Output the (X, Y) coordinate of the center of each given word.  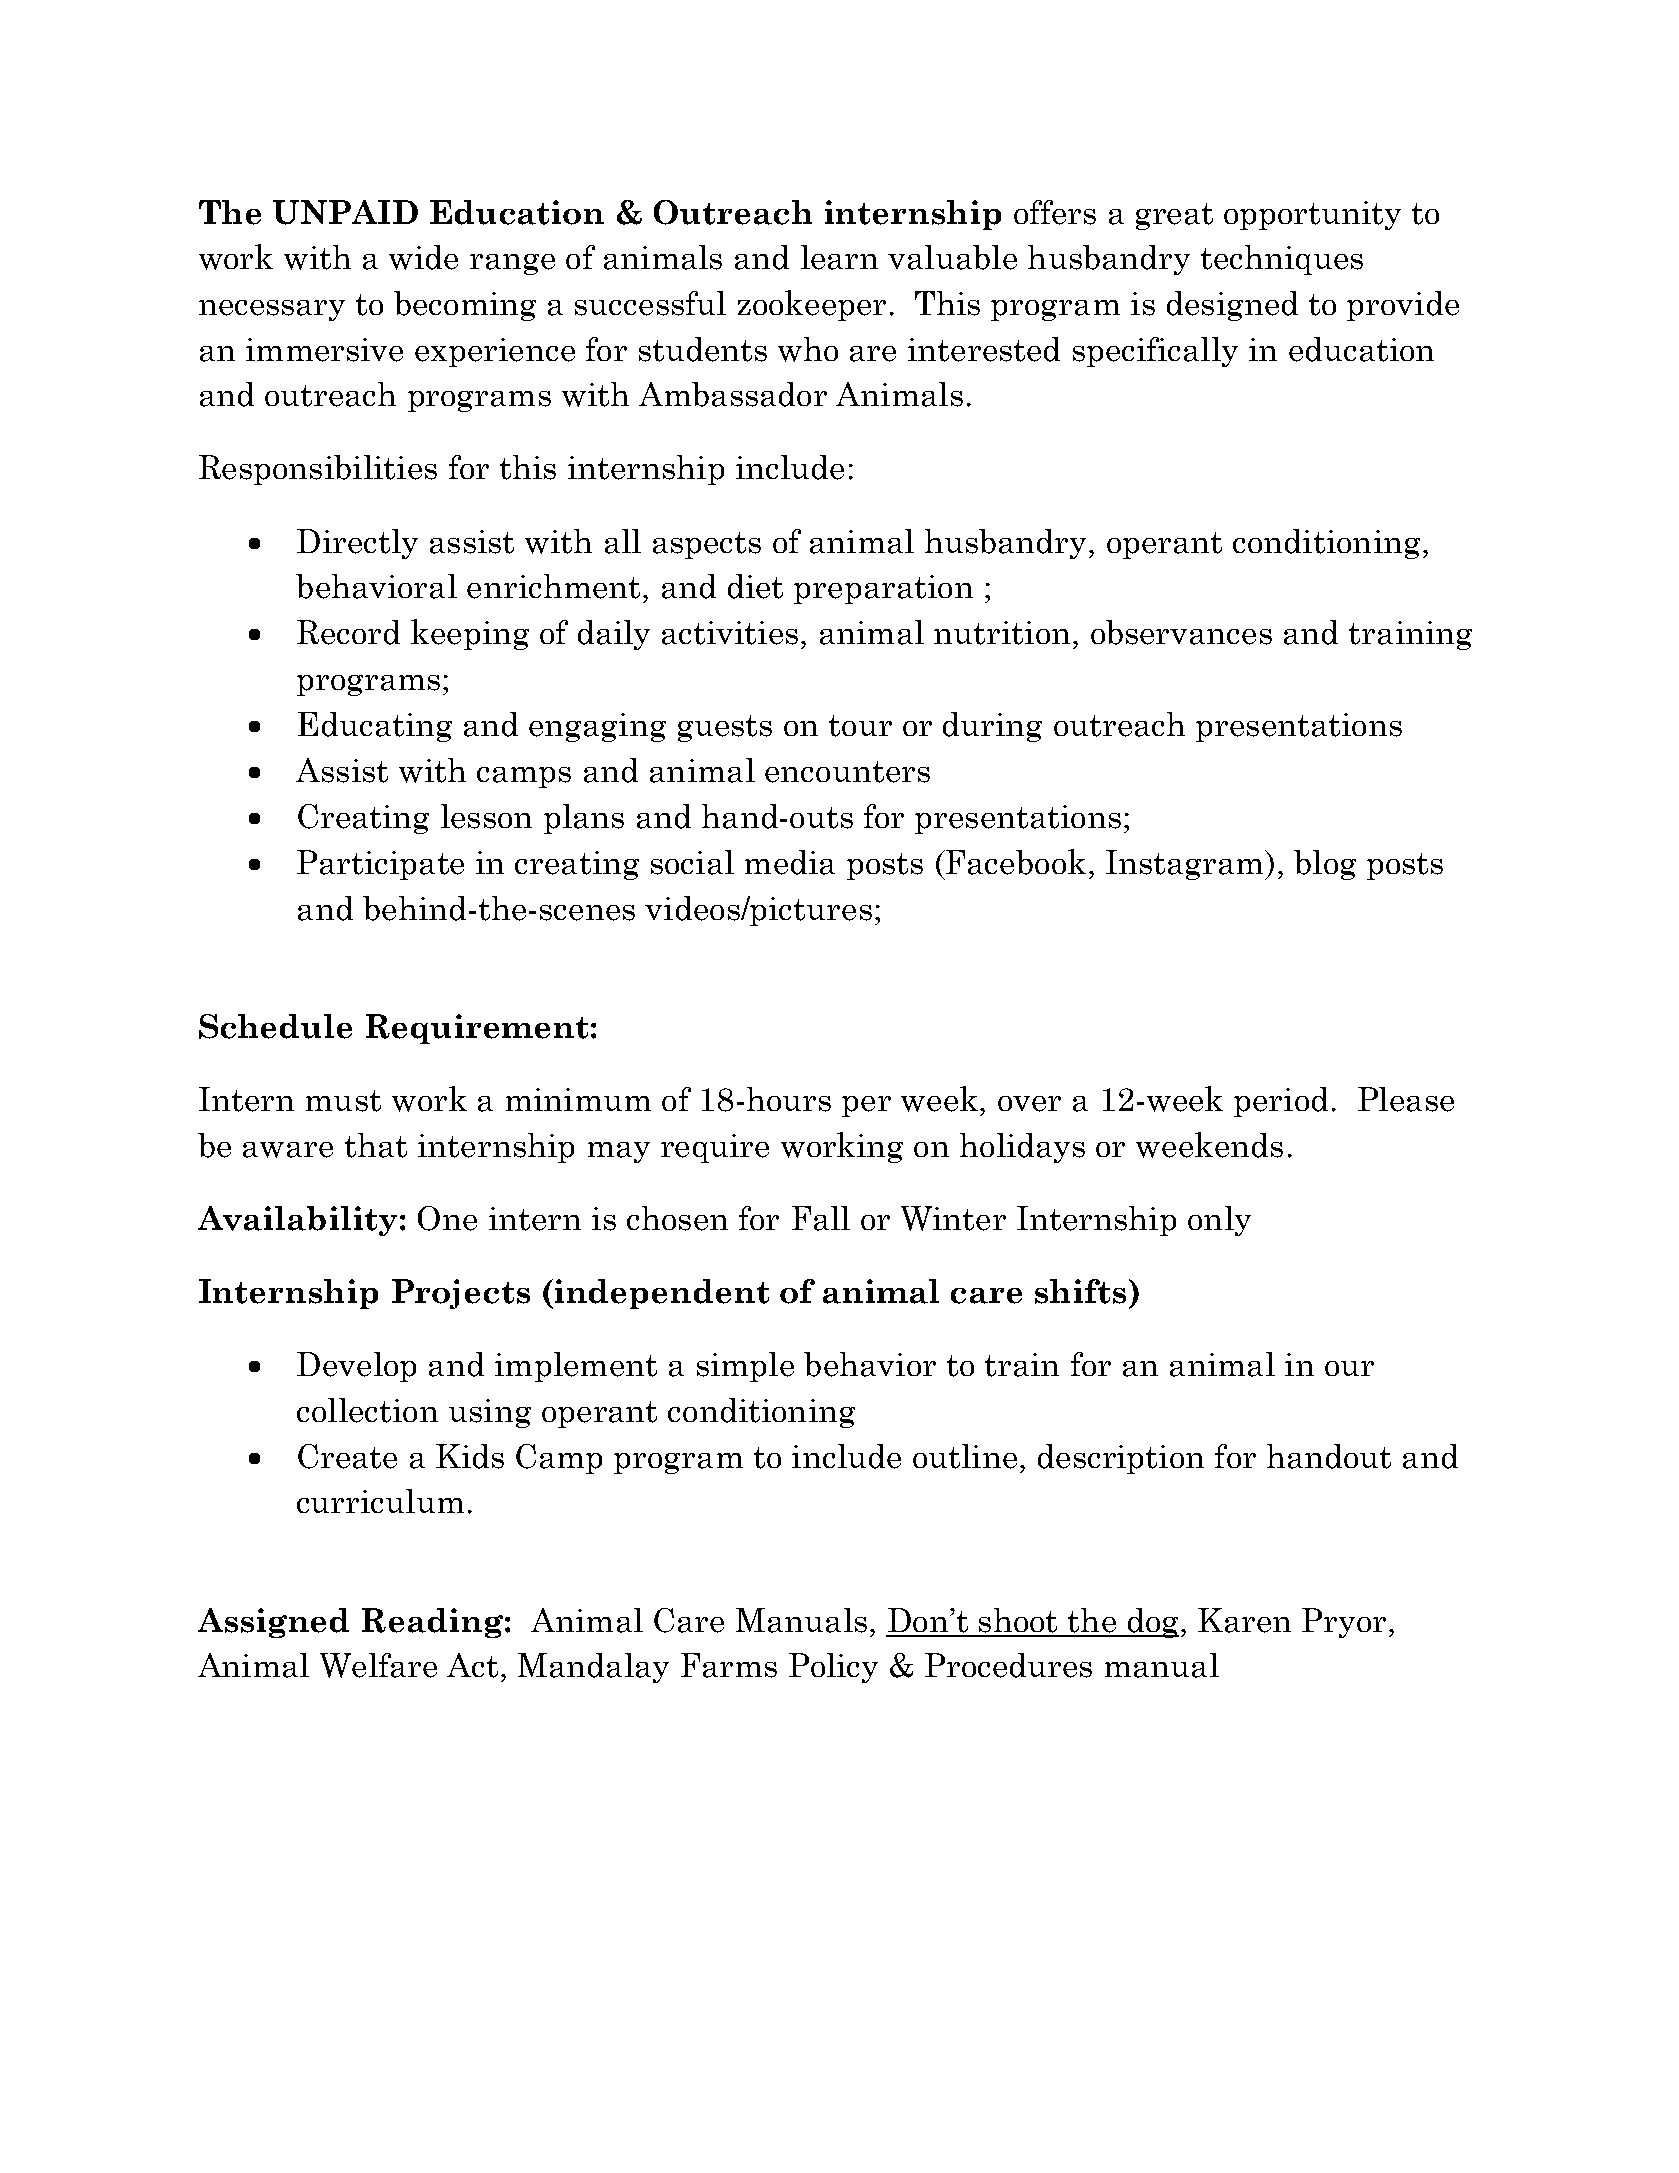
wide (423, 257)
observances (1181, 632)
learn (839, 257)
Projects (461, 1294)
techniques (1282, 260)
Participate (380, 865)
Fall (821, 1218)
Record (348, 632)
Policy (833, 1668)
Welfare (378, 1665)
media (790, 862)
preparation (883, 589)
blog (1325, 865)
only (1219, 1221)
